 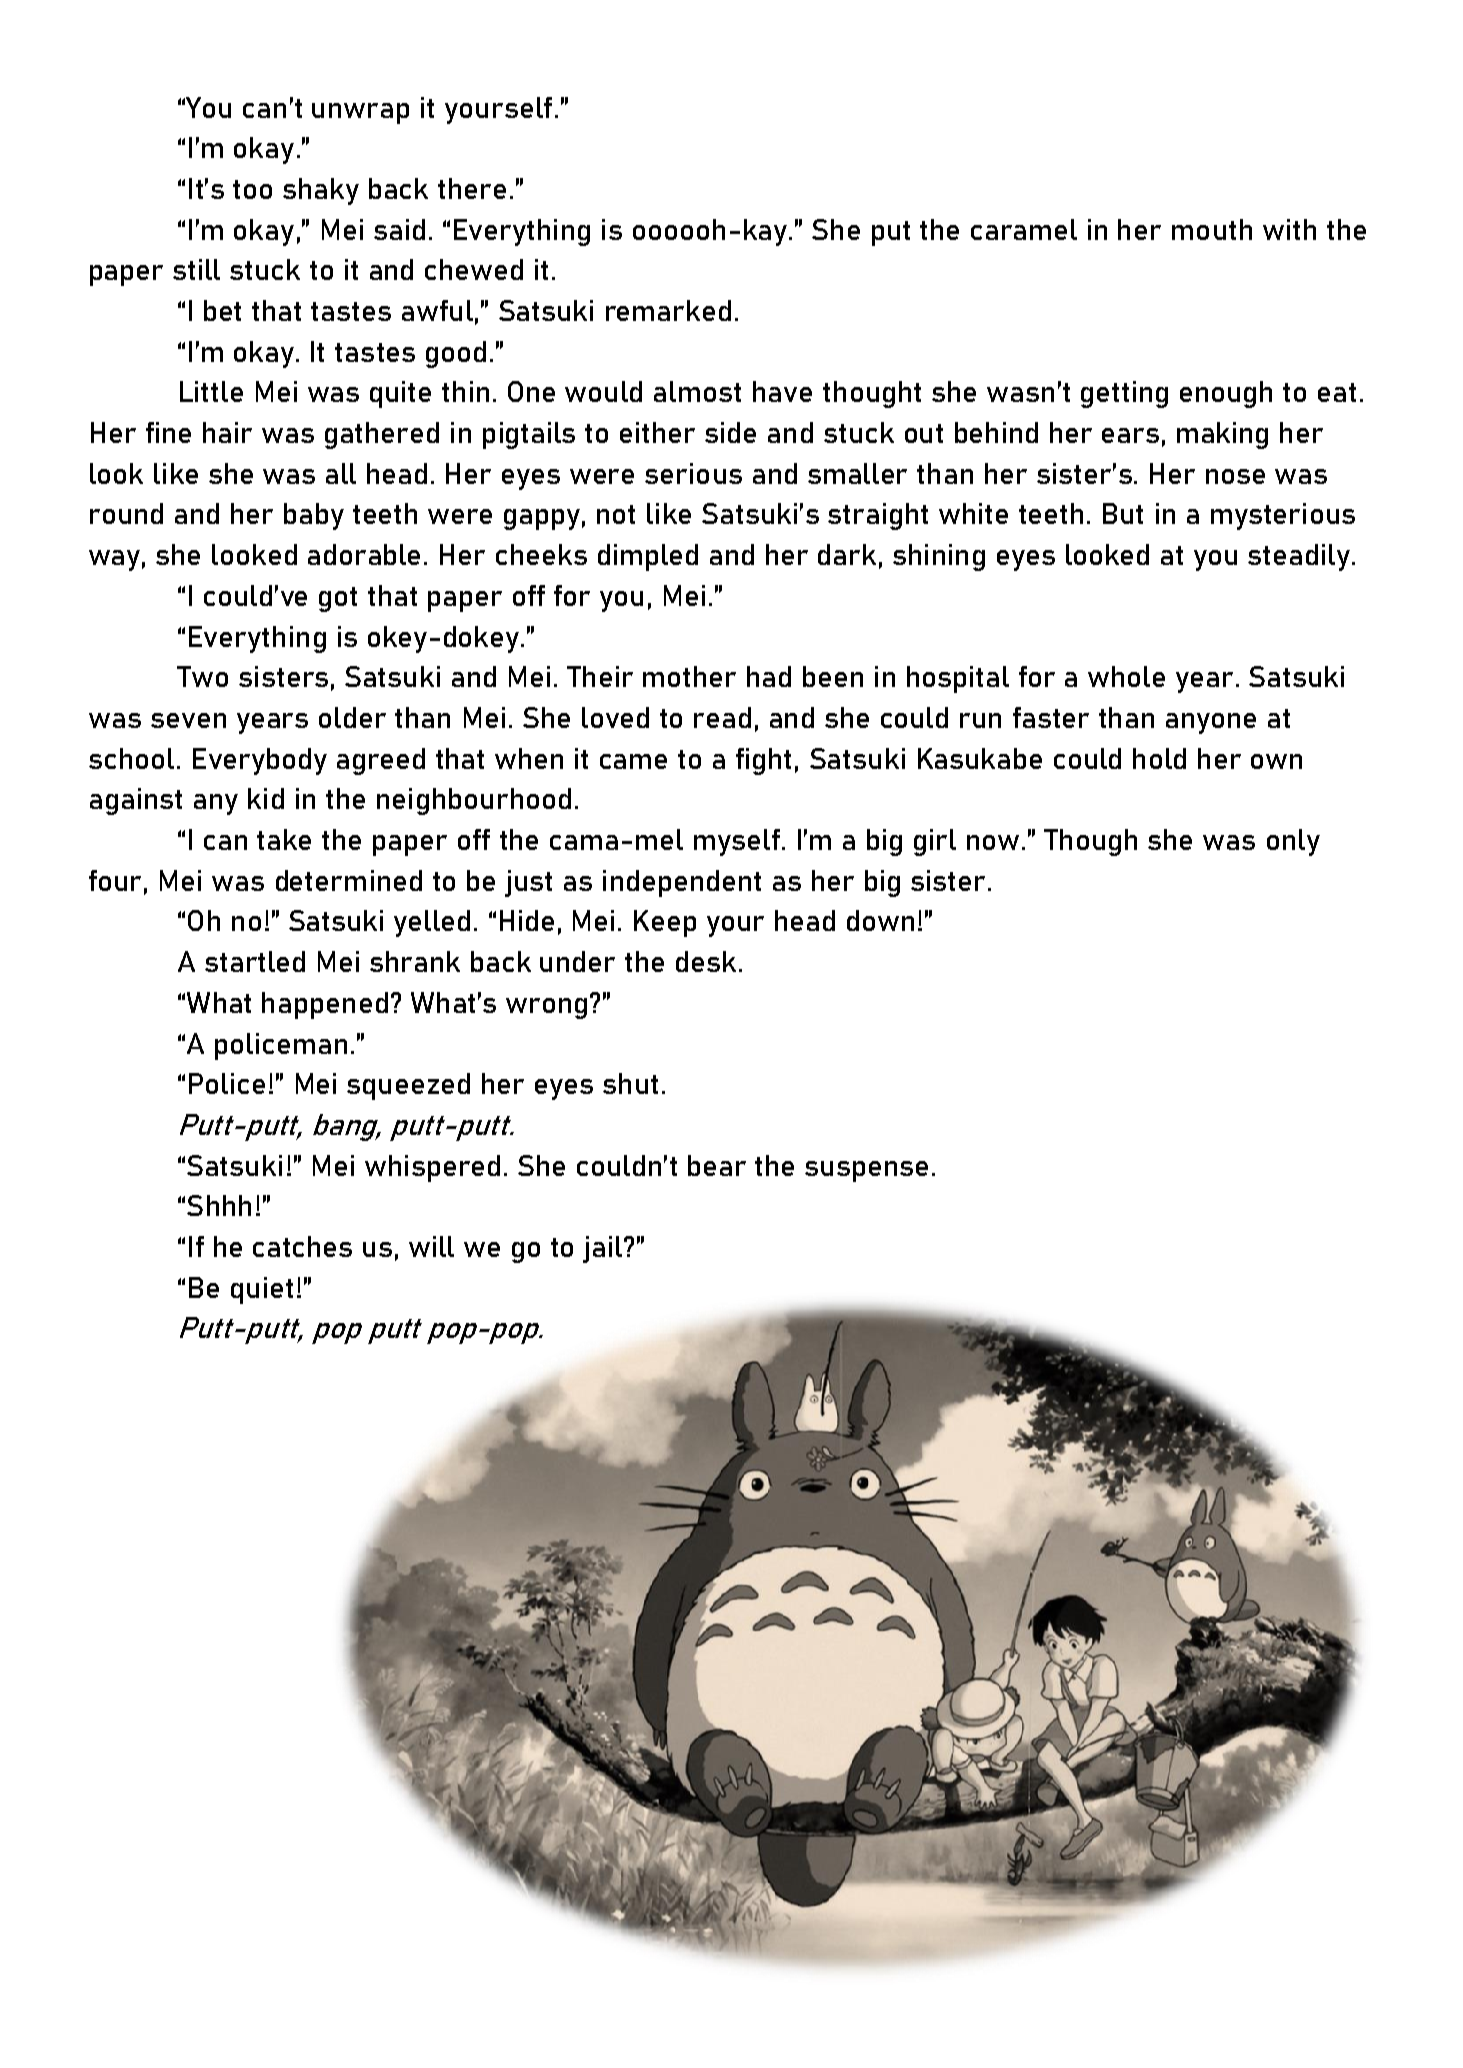 I want to click on remarked, so click(x=668, y=310).
